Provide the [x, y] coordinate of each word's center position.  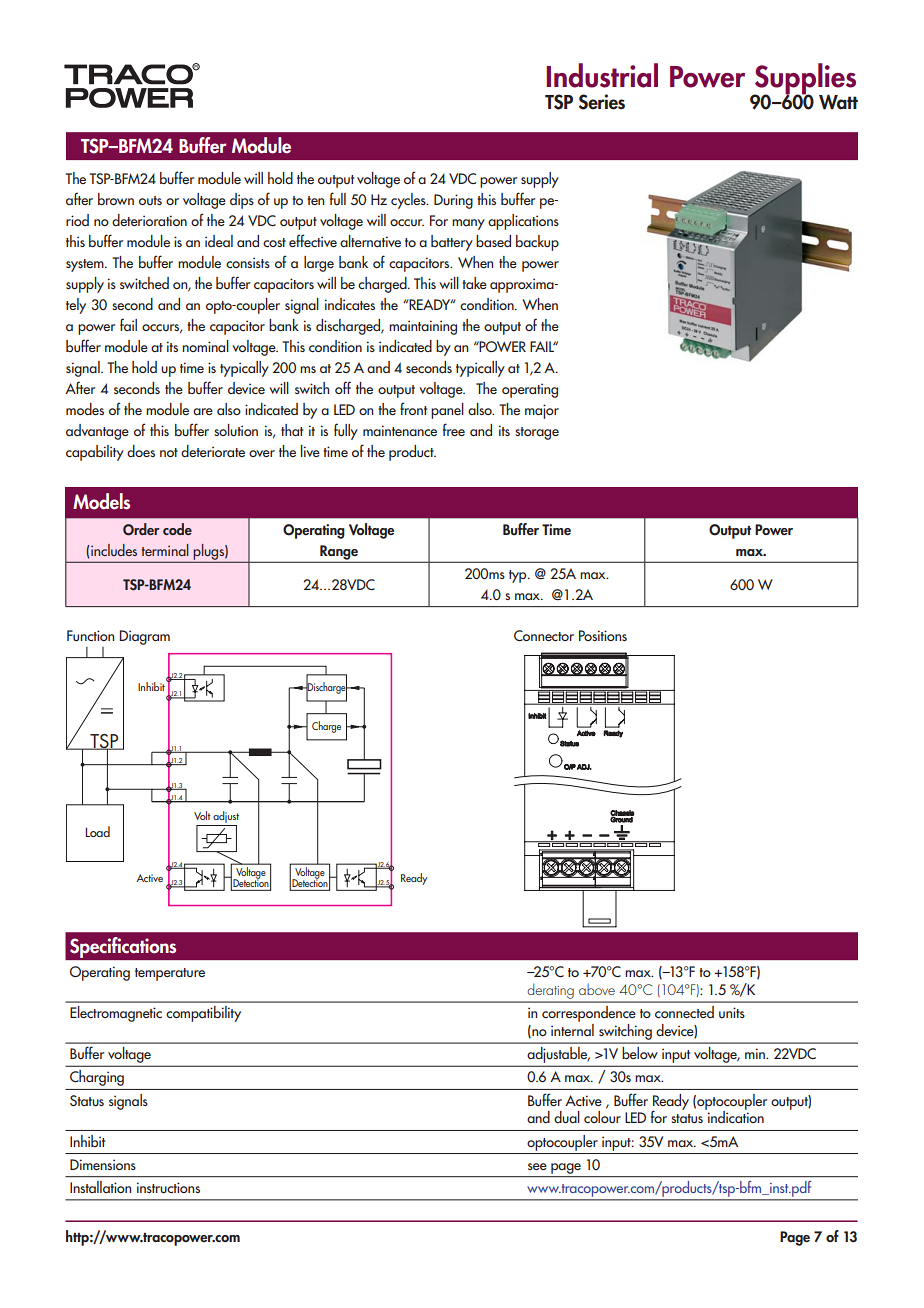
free [454, 429]
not [169, 452]
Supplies [804, 80]
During [453, 201]
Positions [603, 635]
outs [150, 200]
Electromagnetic [116, 1014]
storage [537, 433]
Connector [544, 635]
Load [98, 831]
